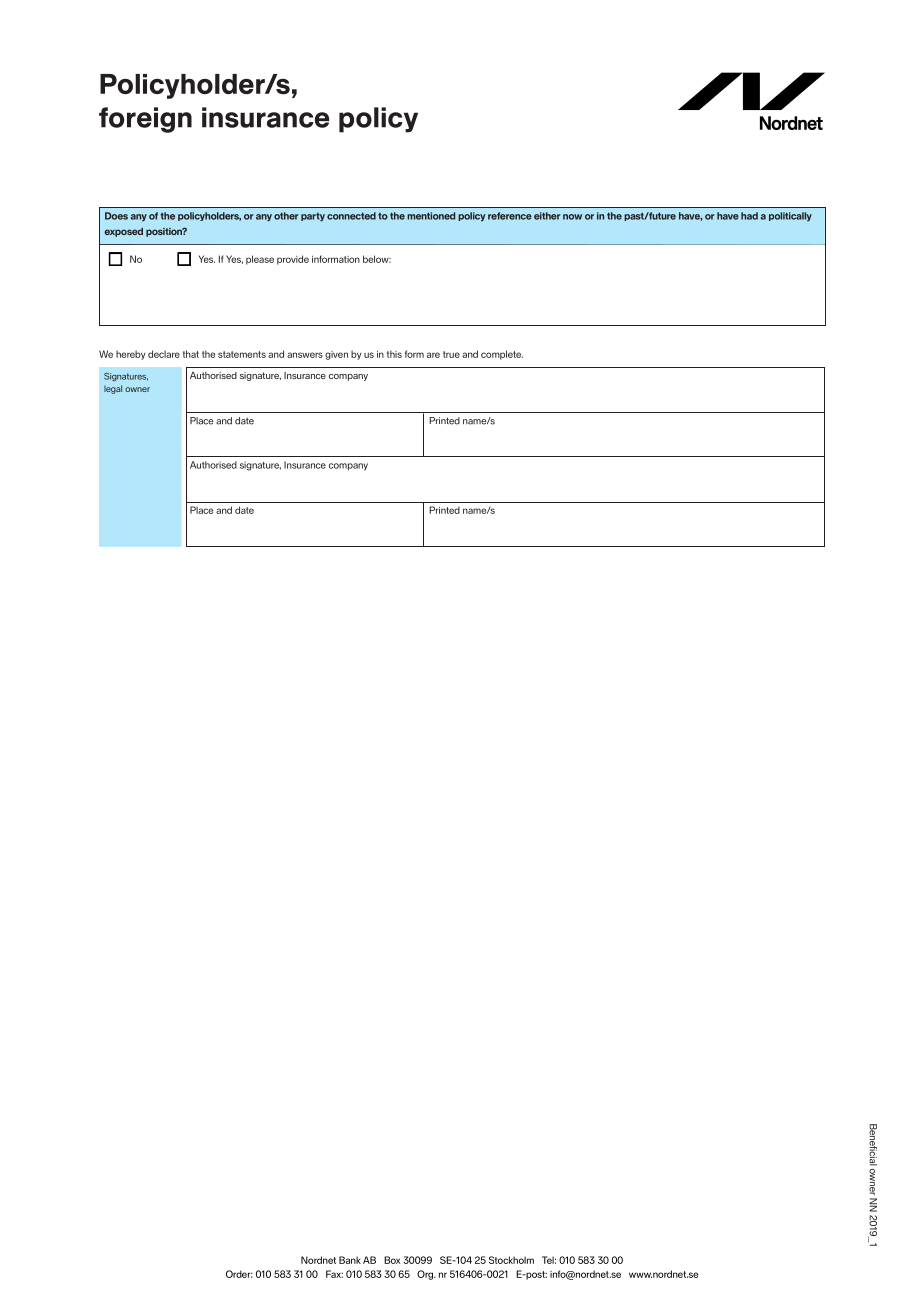 This screenshot has width=924, height=1308. Describe the element at coordinates (511, 1260) in the screenshot. I see `Stockholm` at that location.
